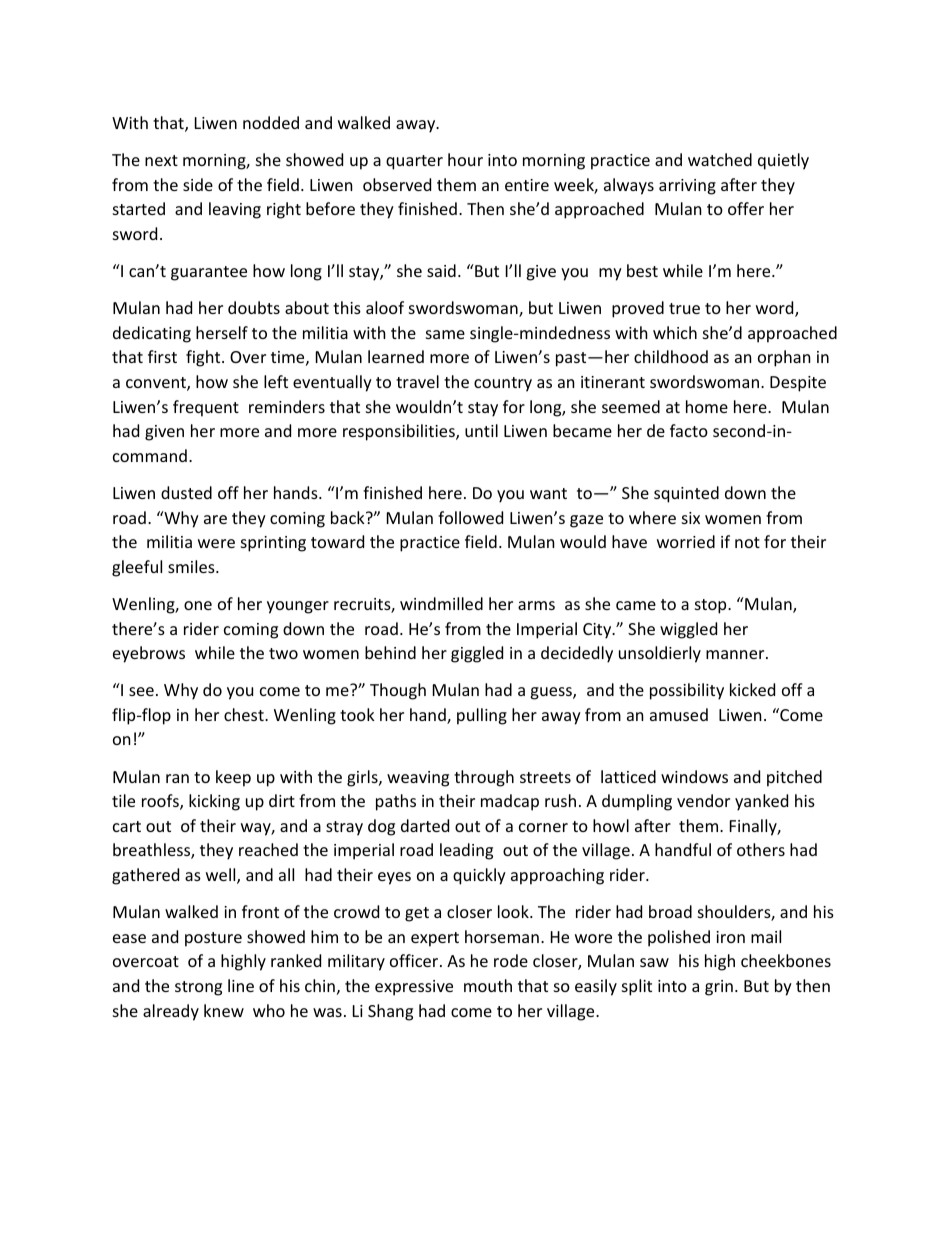 Image resolution: width=952 pixels, height=1233 pixels. What do you see at coordinates (161, 160) in the page?
I see `next` at bounding box center [161, 160].
